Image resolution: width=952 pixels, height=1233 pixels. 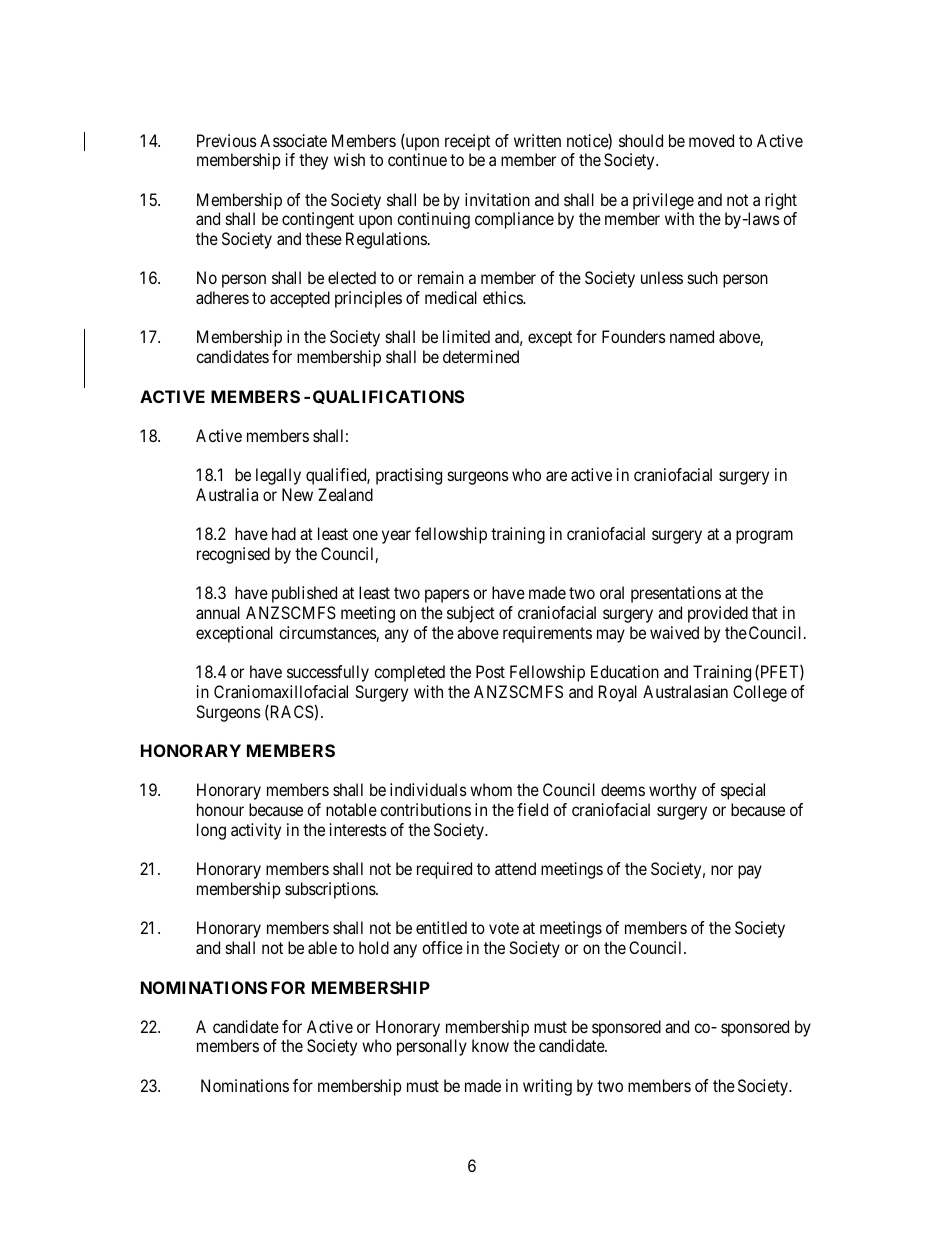 What do you see at coordinates (481, 356) in the screenshot?
I see `determined` at bounding box center [481, 356].
